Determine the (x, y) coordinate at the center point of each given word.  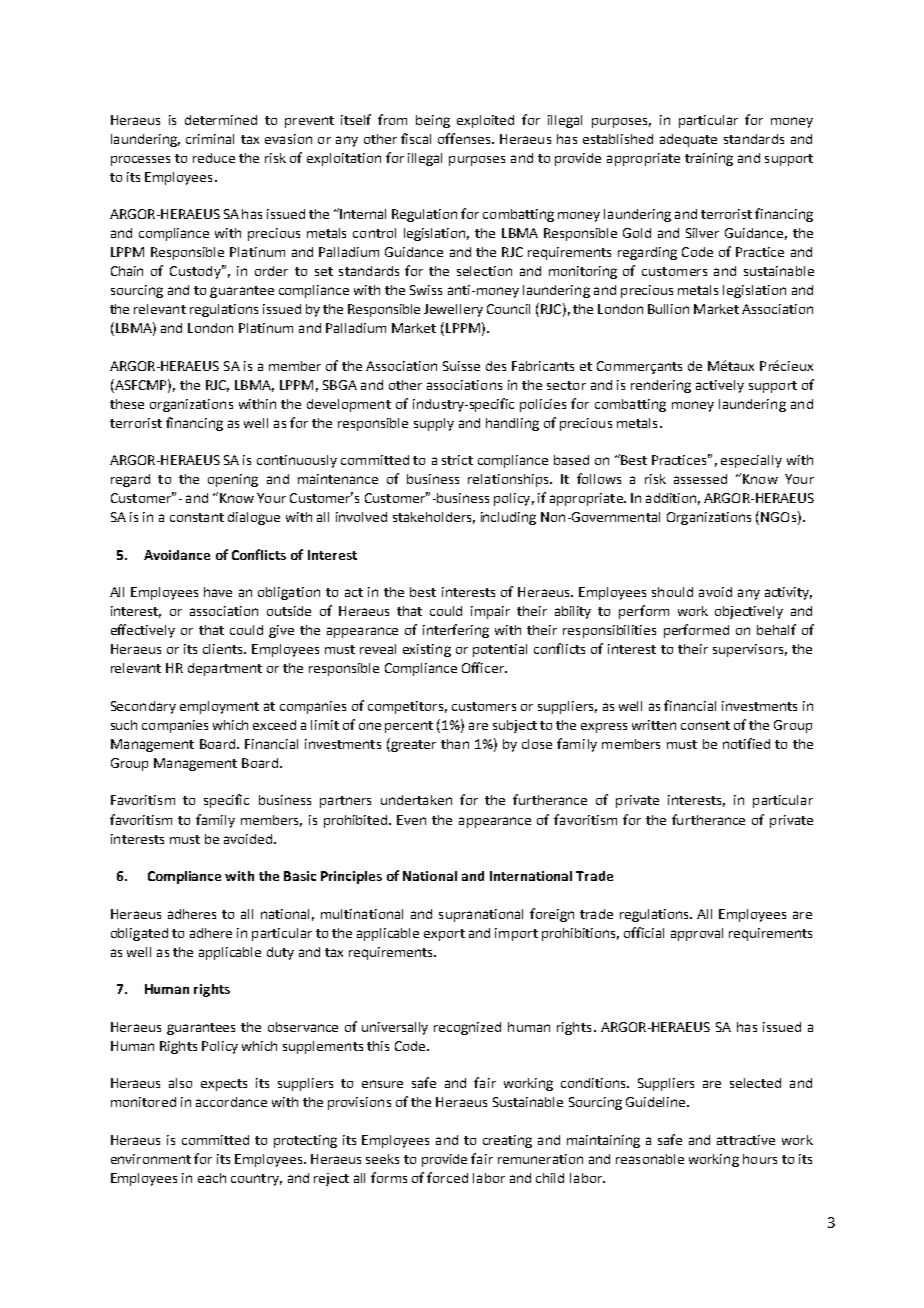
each (212, 1178)
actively (720, 386)
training (709, 159)
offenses (465, 138)
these (127, 404)
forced (447, 1177)
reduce (214, 158)
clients (224, 649)
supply (434, 424)
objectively (749, 612)
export (444, 935)
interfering (456, 631)
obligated (139, 934)
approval (697, 934)
